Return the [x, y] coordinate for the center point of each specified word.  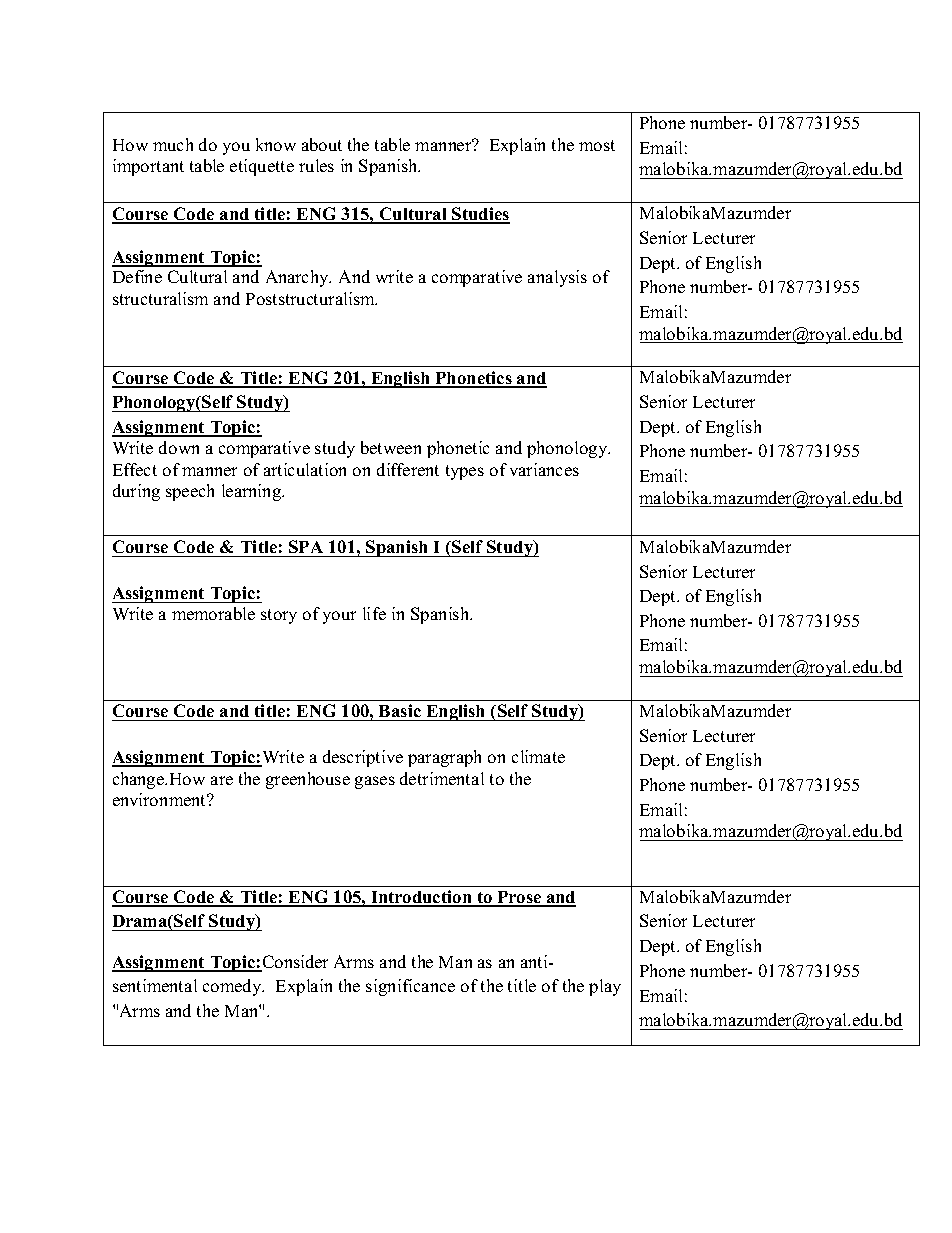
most [597, 145]
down [179, 447]
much [173, 144]
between [391, 447]
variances [544, 469]
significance [410, 987]
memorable [213, 613]
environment [161, 799]
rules [316, 165]
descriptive [363, 758]
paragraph [444, 758]
